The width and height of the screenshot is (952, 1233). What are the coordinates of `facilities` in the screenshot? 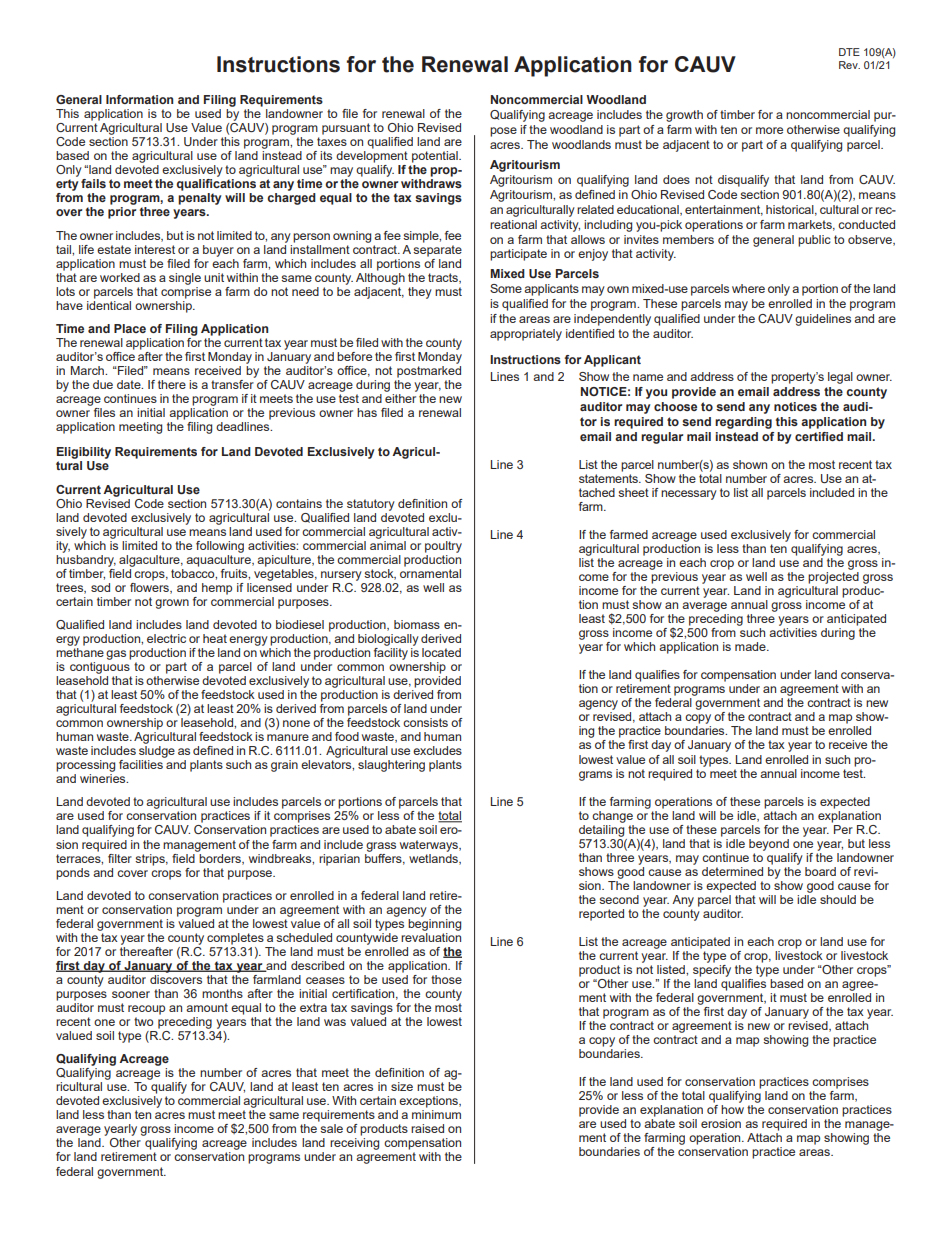 It's located at (141, 764).
